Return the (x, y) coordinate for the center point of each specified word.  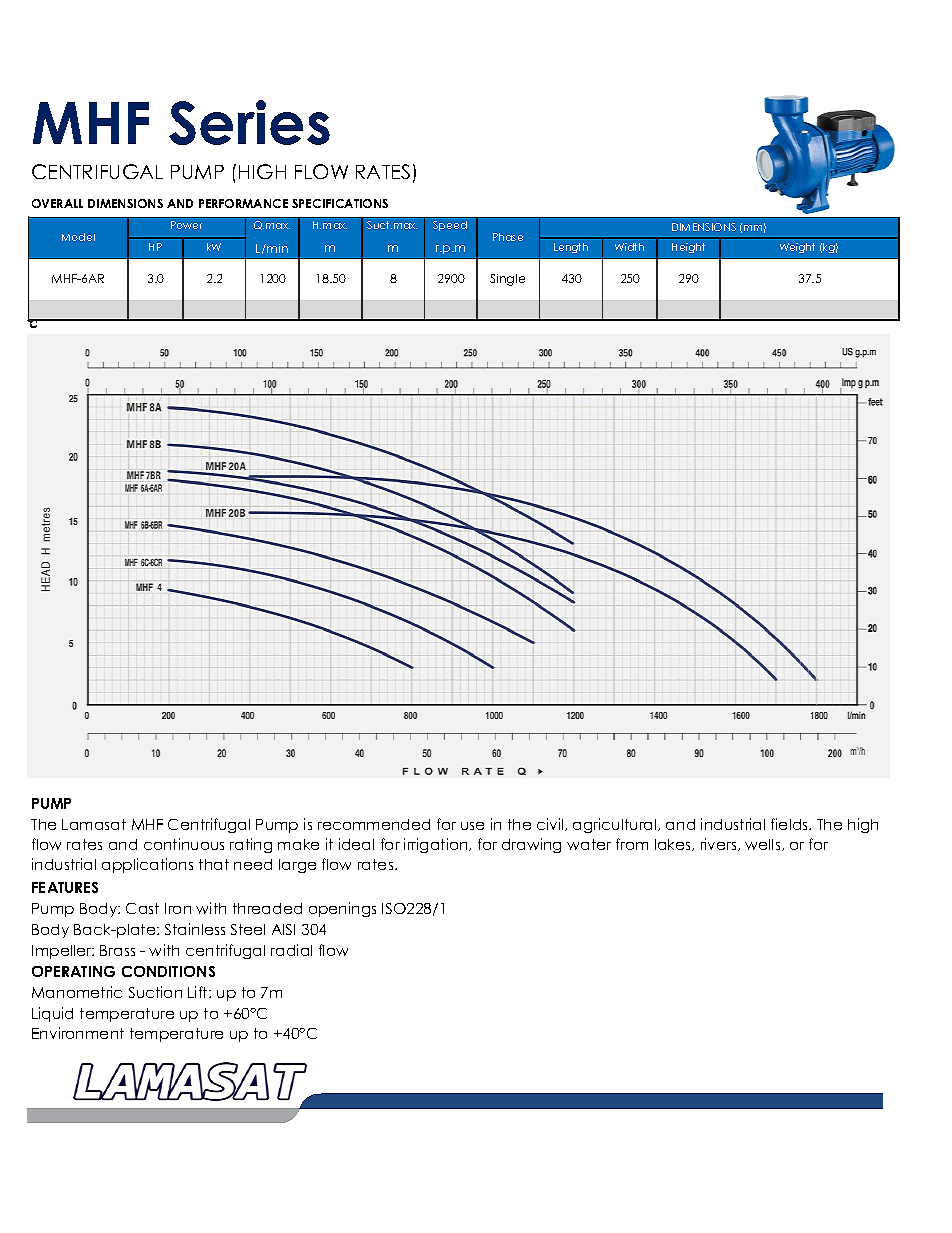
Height (688, 248)
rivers (720, 844)
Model (78, 237)
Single (507, 280)
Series (249, 122)
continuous (184, 844)
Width (629, 247)
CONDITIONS (168, 971)
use (472, 826)
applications (147, 865)
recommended (374, 824)
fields (791, 824)
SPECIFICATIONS (340, 203)
